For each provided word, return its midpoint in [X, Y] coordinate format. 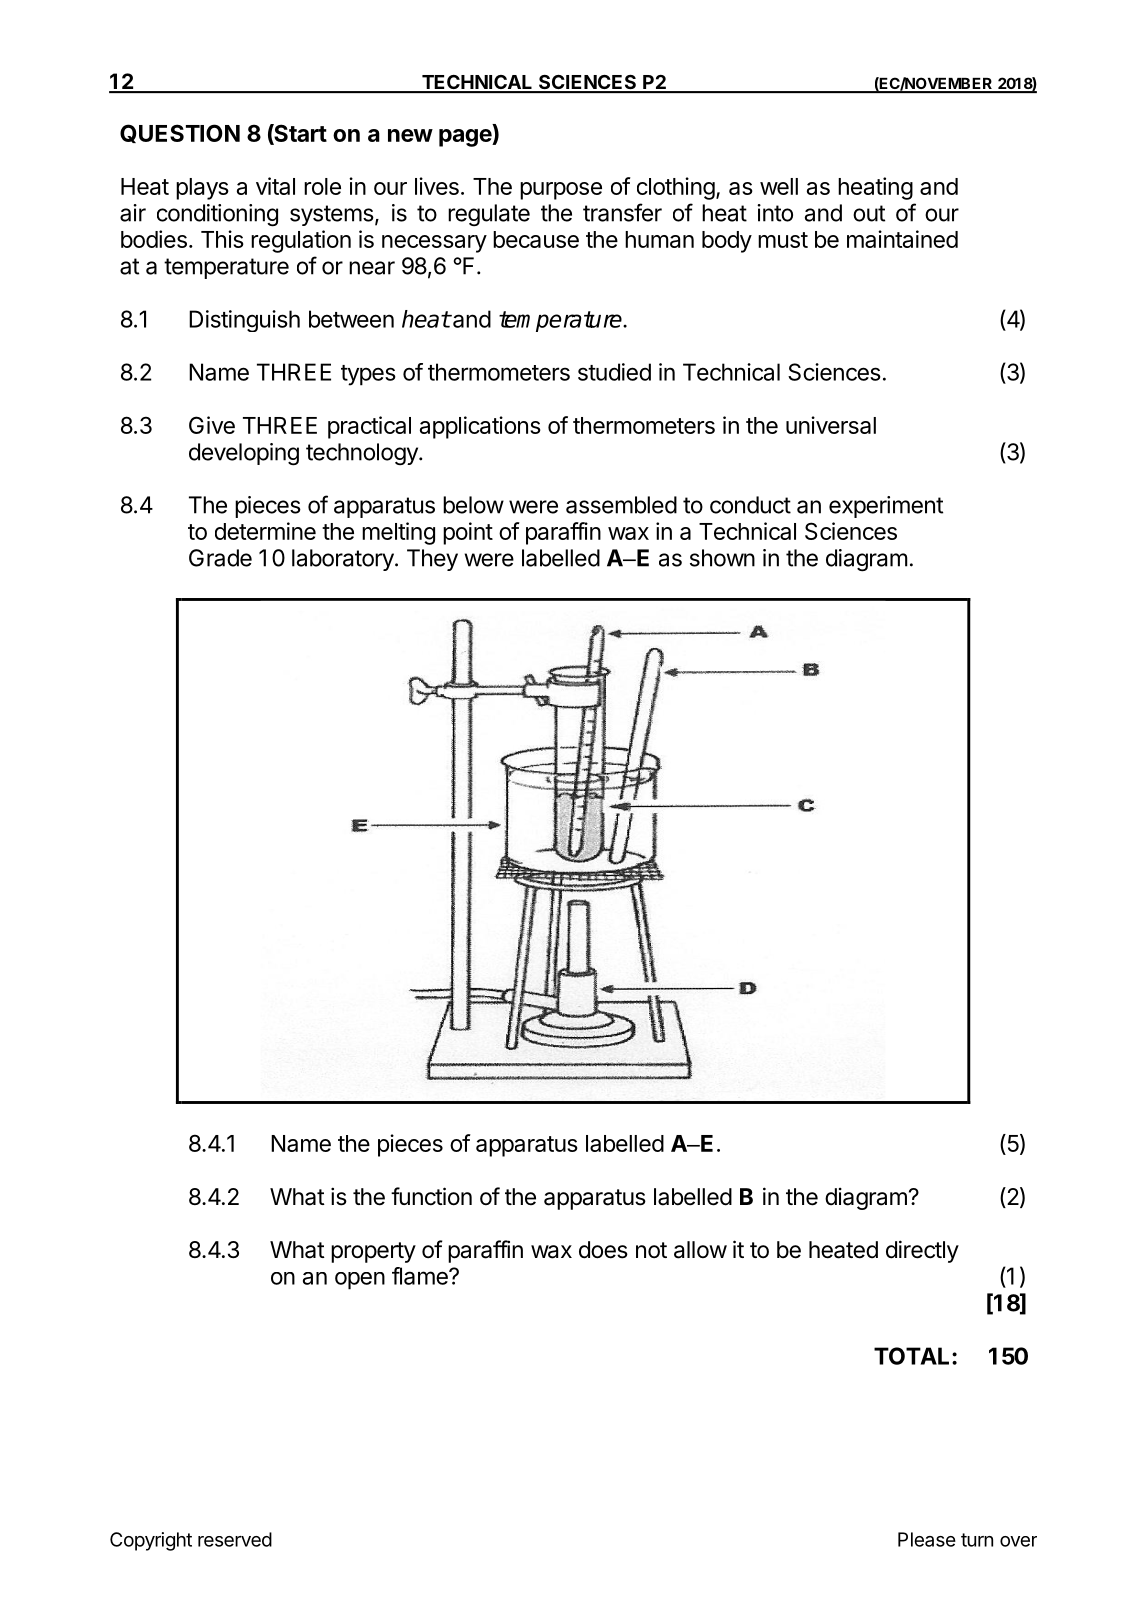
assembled [621, 505]
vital [275, 186]
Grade [220, 558]
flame [421, 1276]
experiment [886, 507]
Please [927, 1539]
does [603, 1250]
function [431, 1196]
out [869, 213]
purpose [561, 191]
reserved [235, 1539]
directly [922, 1251]
